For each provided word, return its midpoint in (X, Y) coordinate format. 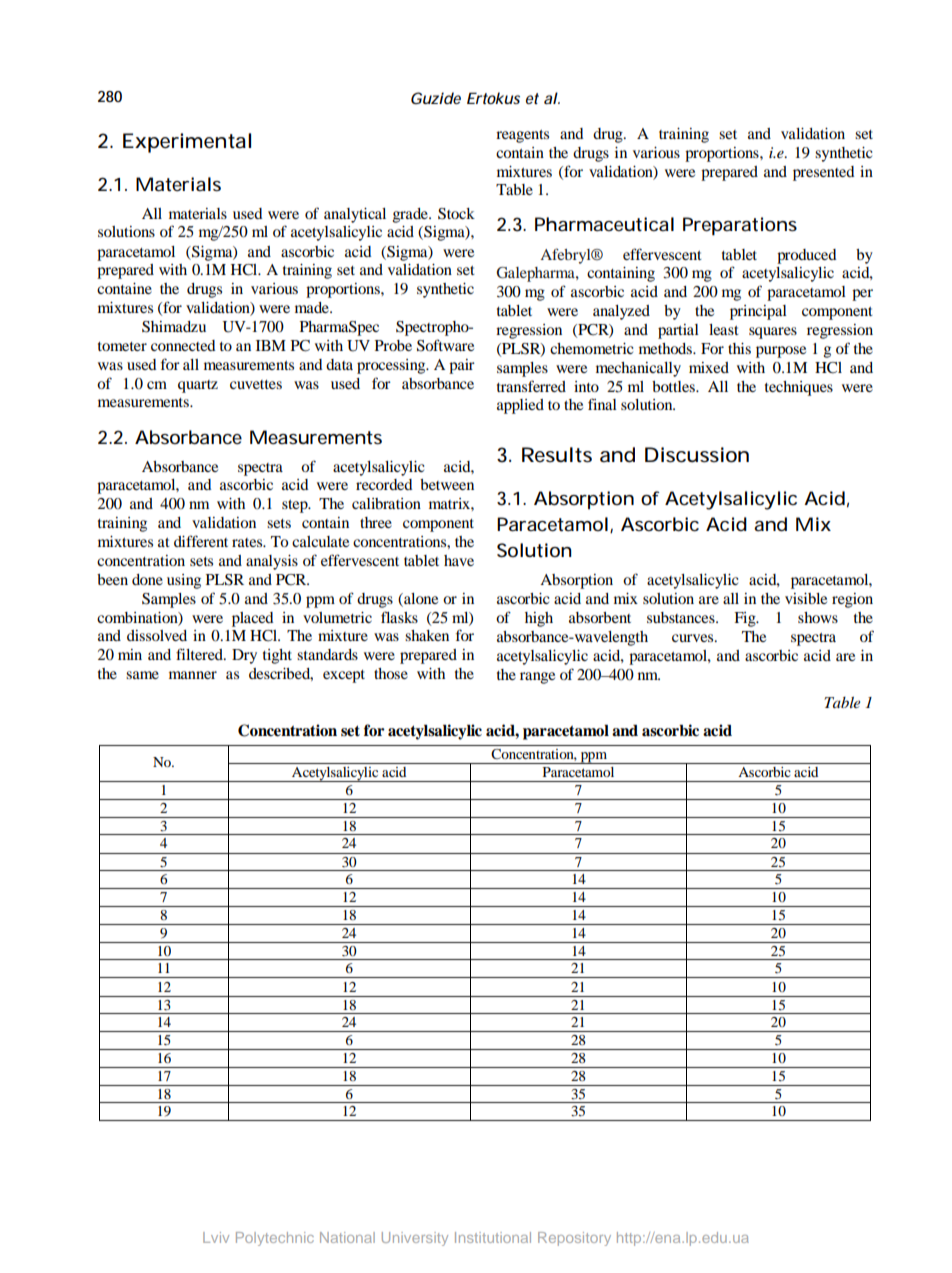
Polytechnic (275, 1239)
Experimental (187, 143)
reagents (522, 136)
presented (824, 173)
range (537, 678)
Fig (746, 619)
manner (193, 675)
